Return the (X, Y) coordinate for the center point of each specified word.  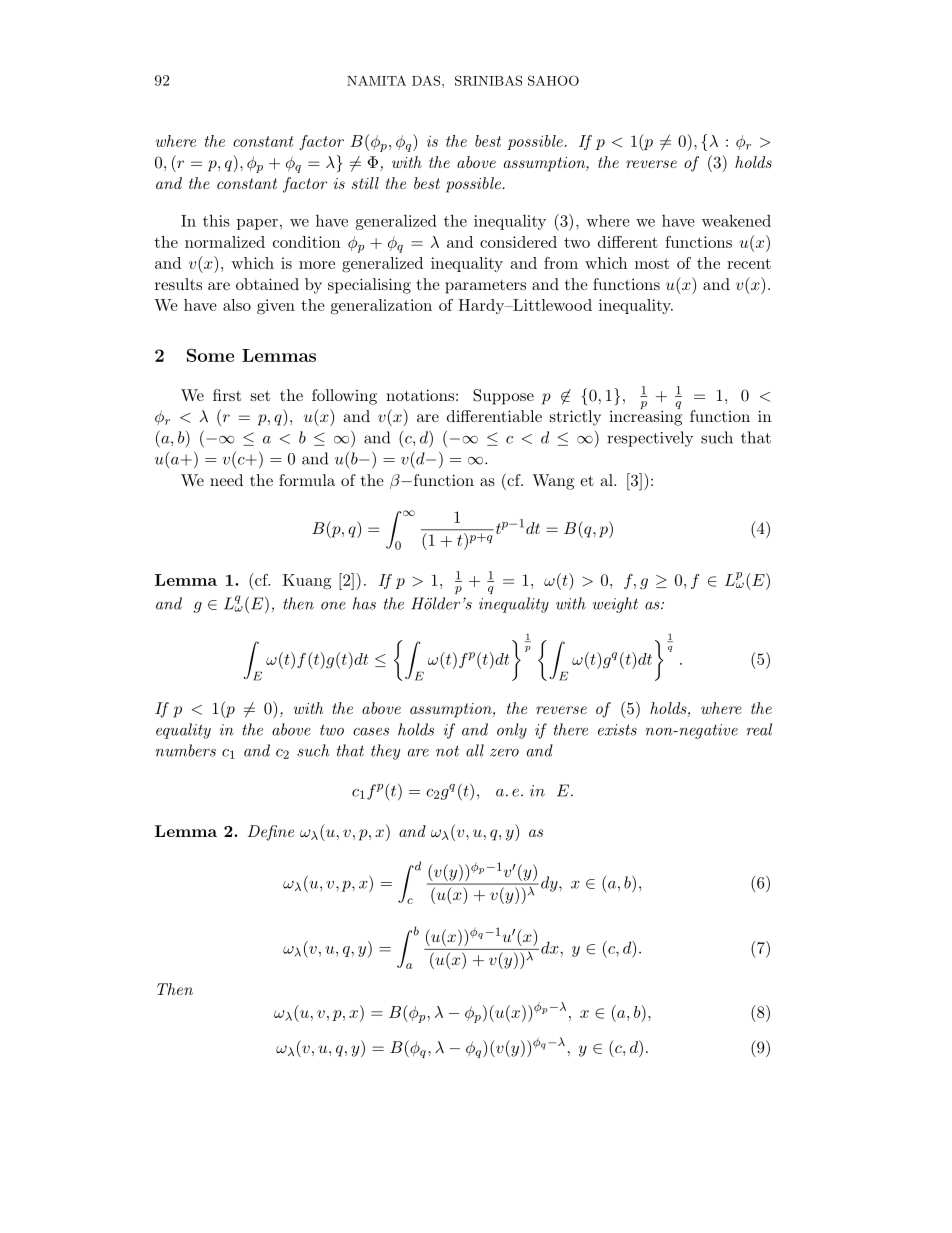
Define (271, 833)
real (759, 729)
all (475, 750)
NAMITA (376, 80)
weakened (736, 220)
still (365, 183)
